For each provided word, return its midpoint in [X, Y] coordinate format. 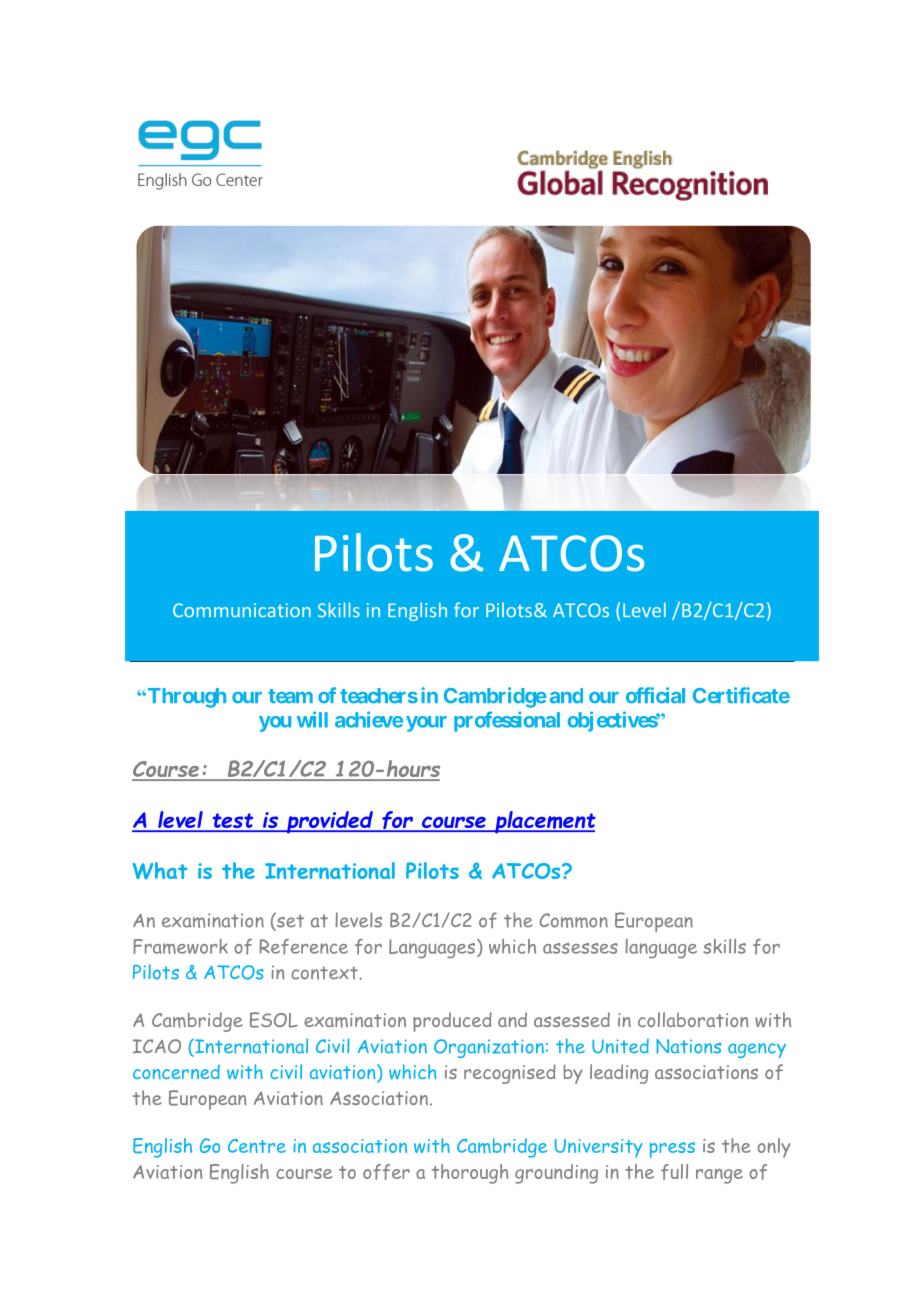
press [672, 1150]
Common [573, 920]
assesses [580, 948]
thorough [470, 1174]
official [655, 695]
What [160, 870]
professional [507, 721]
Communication [242, 610]
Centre [257, 1146]
